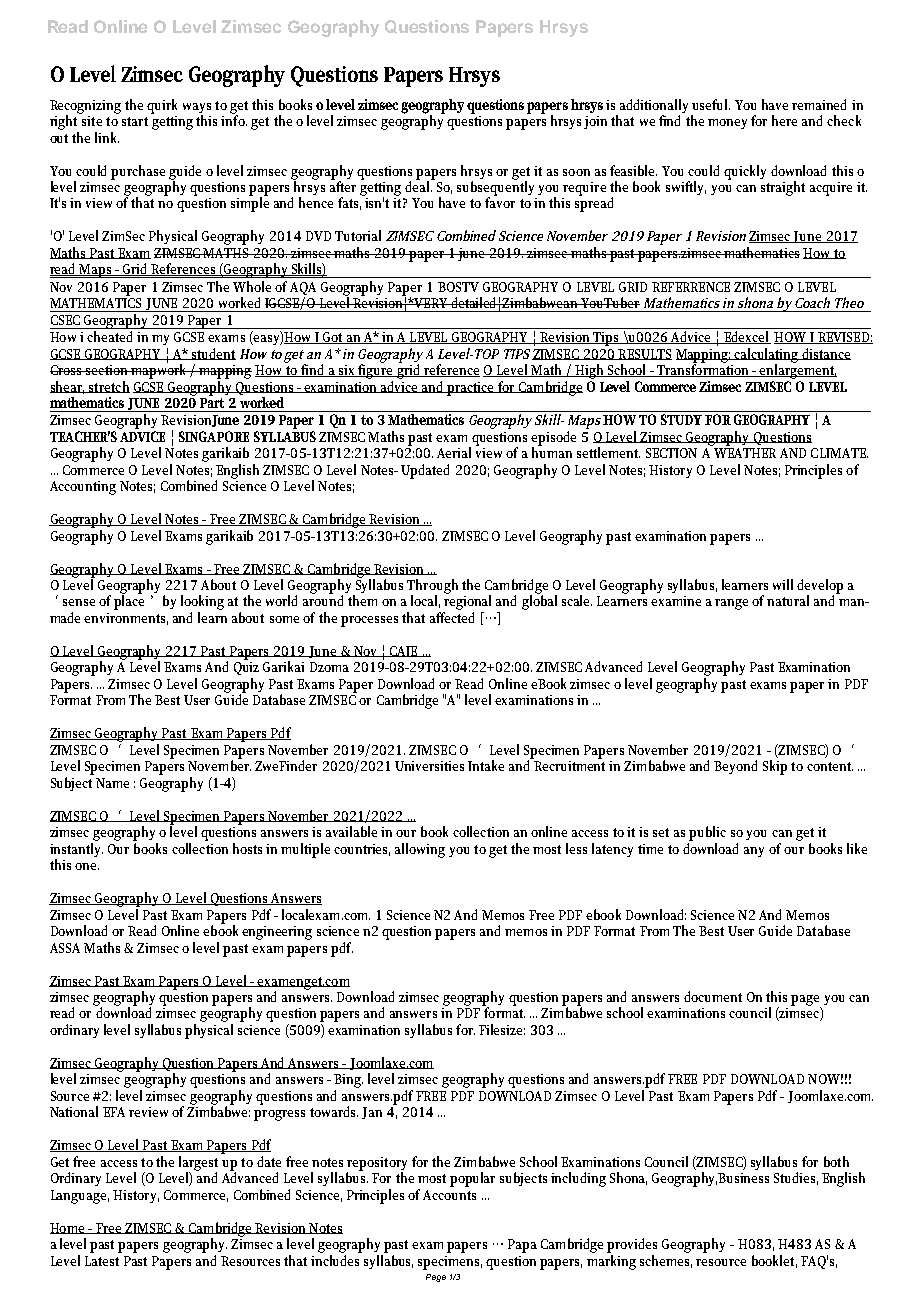 The width and height of the page is (924, 1308). What do you see at coordinates (135, 121) in the page?
I see `start` at bounding box center [135, 121].
